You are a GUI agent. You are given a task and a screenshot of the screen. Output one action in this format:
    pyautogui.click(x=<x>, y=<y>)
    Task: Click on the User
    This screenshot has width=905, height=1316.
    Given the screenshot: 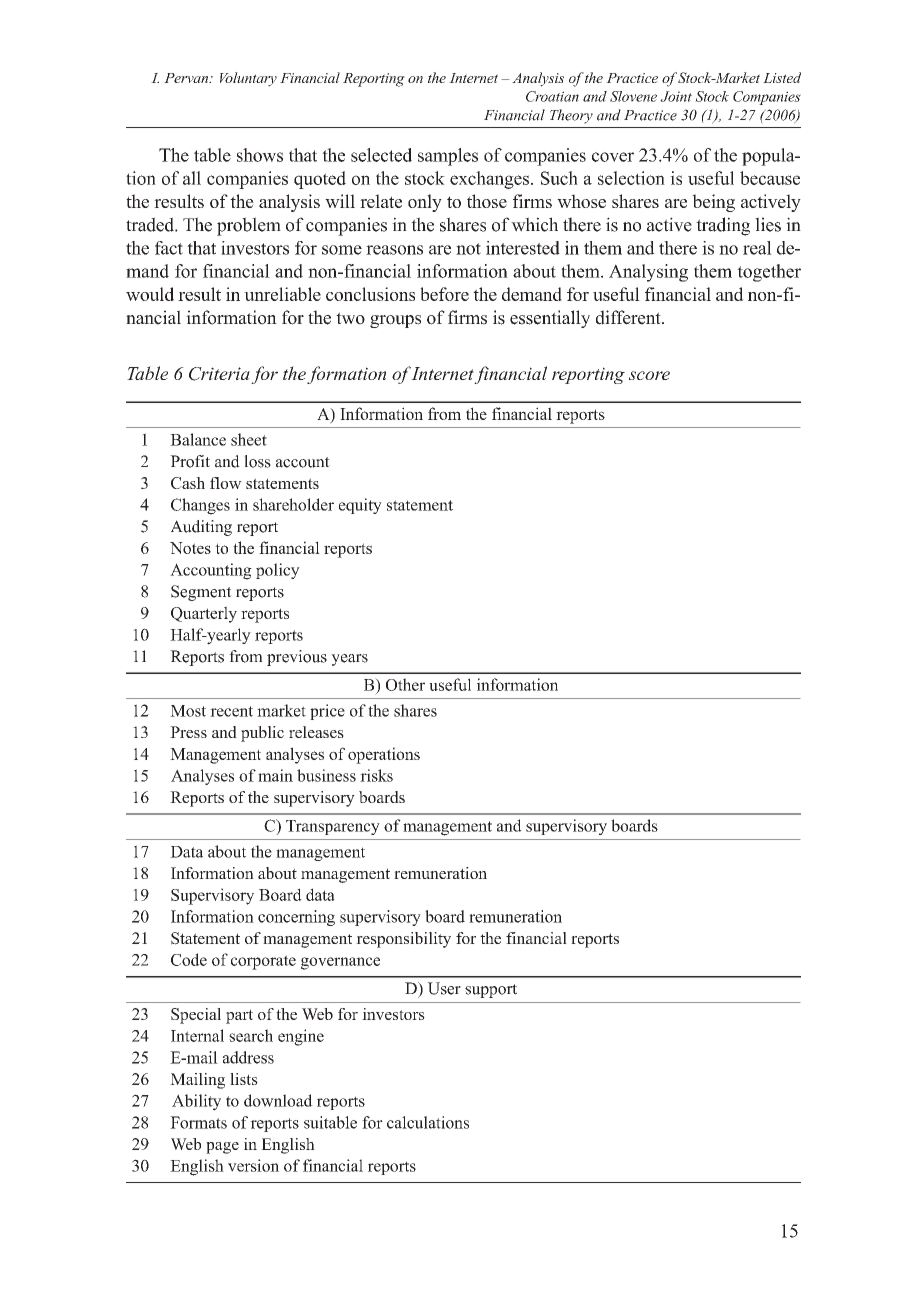 What is the action you would take?
    pyautogui.click(x=444, y=988)
